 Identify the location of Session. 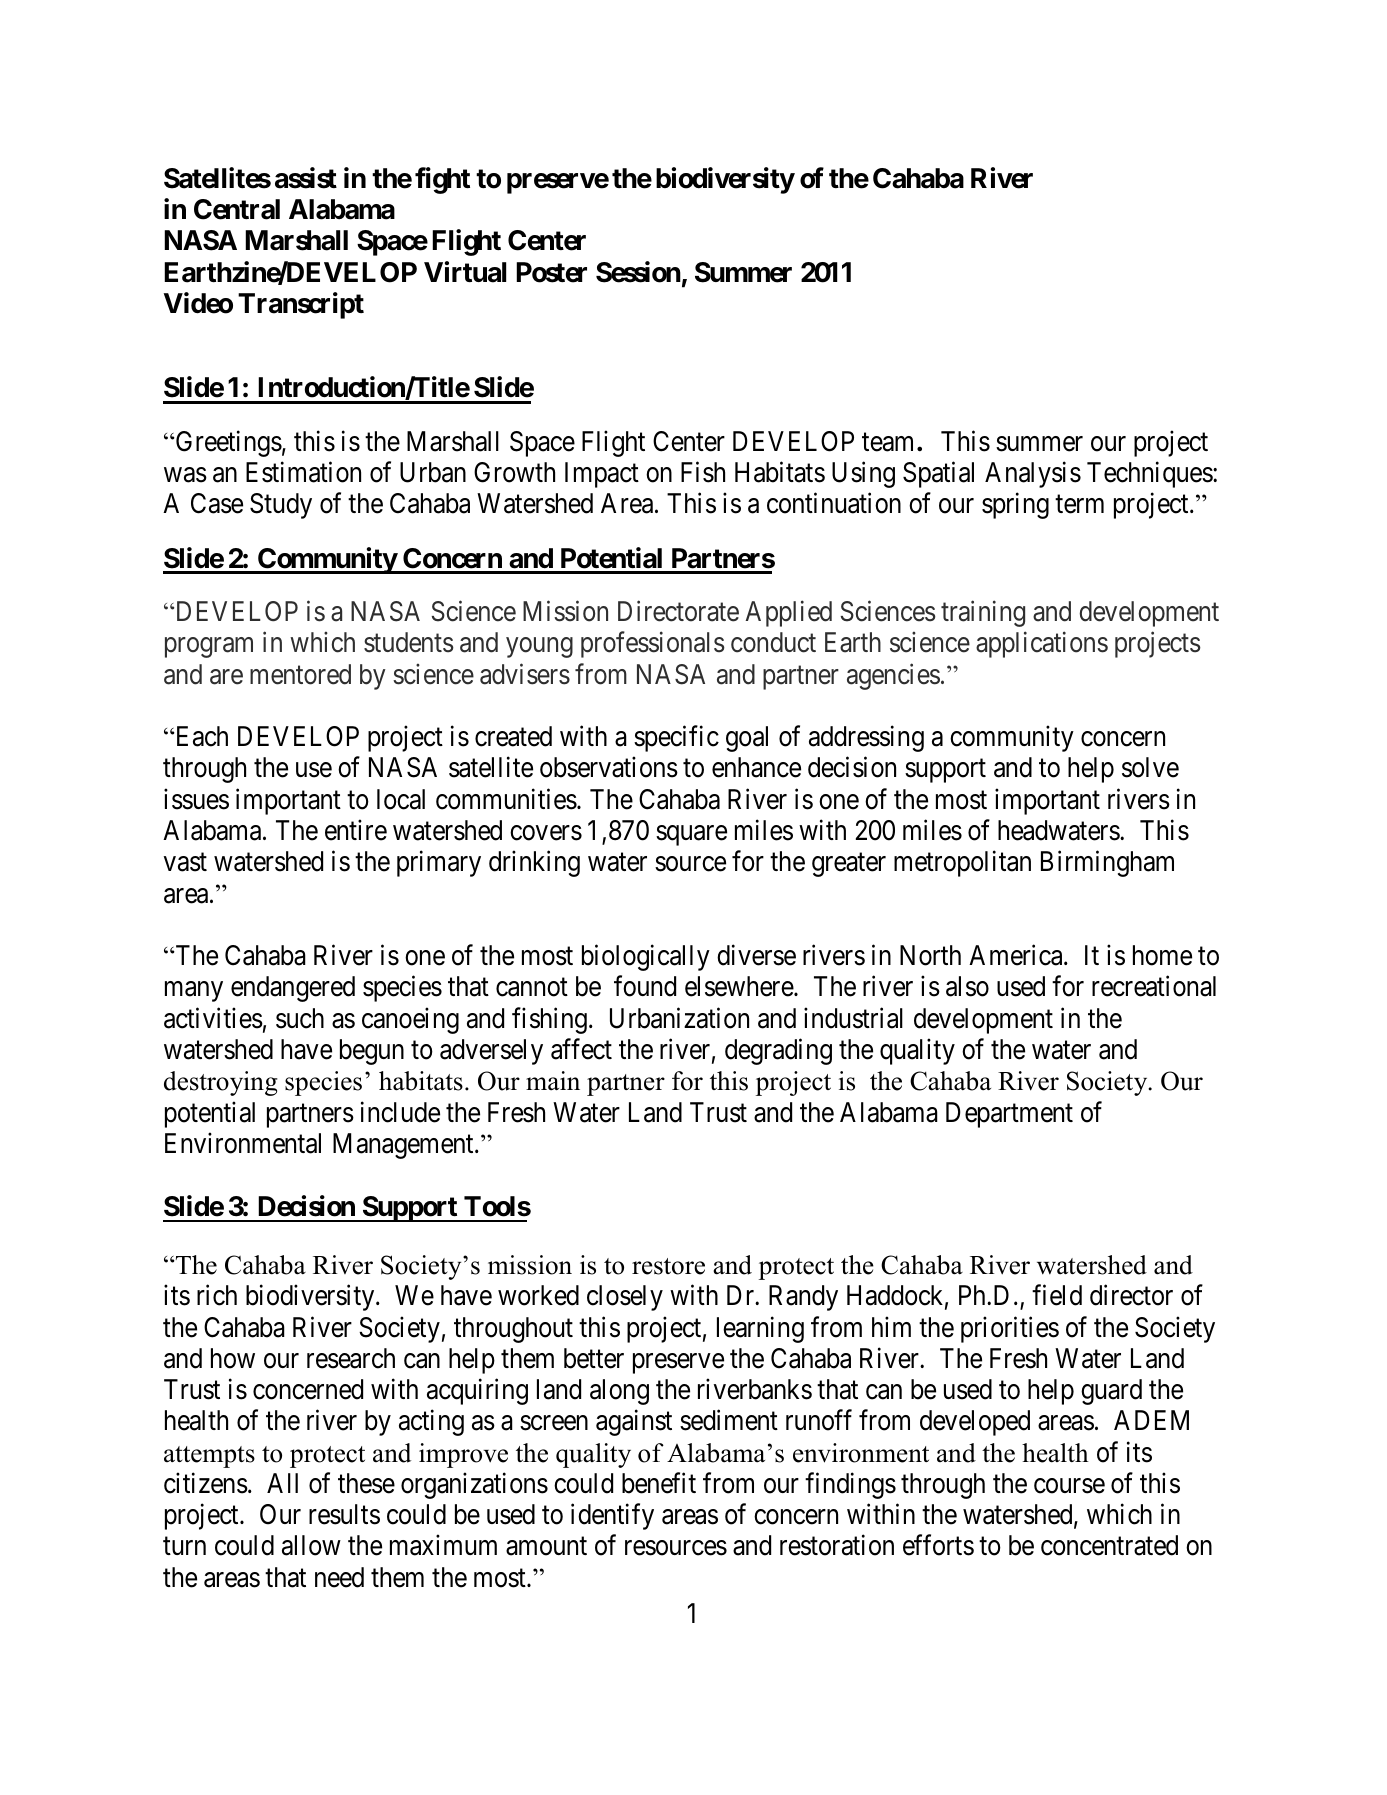
(638, 272).
